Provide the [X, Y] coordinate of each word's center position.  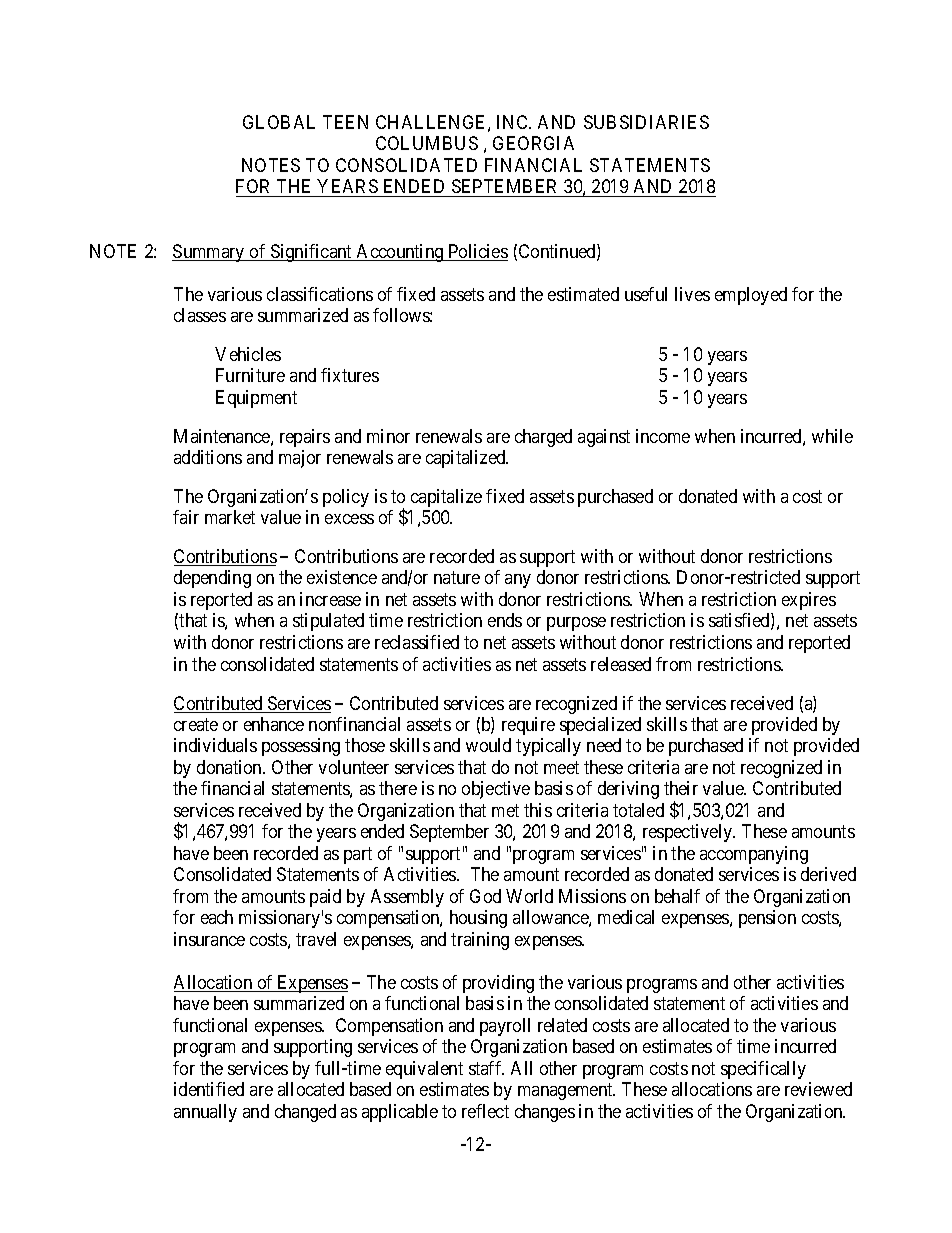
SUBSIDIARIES [646, 122]
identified [209, 1089]
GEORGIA [533, 143]
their [681, 788]
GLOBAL [279, 122]
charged [543, 438]
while [832, 436]
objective [496, 790]
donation [230, 767]
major [300, 459]
